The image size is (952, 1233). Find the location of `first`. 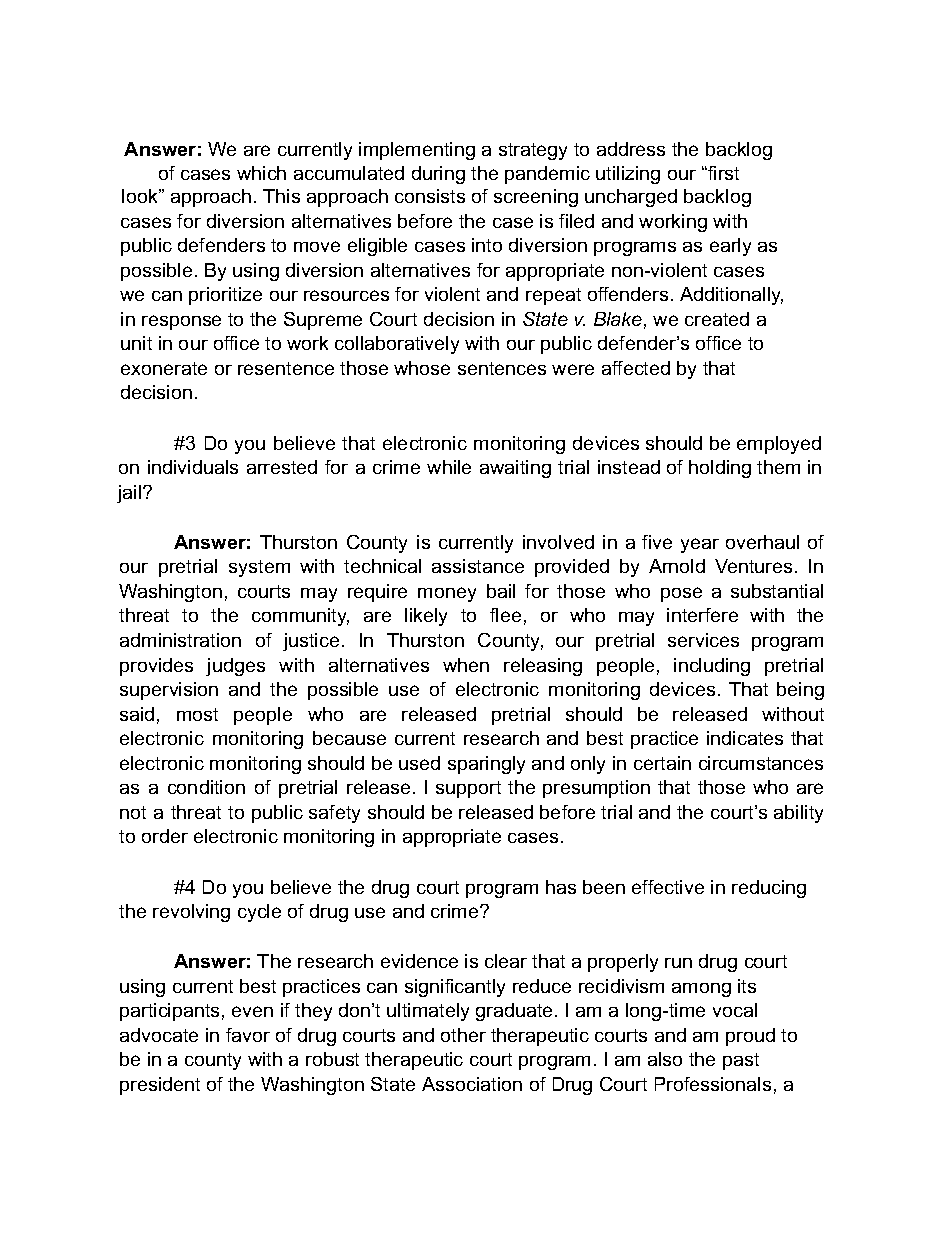

first is located at coordinates (722, 173).
